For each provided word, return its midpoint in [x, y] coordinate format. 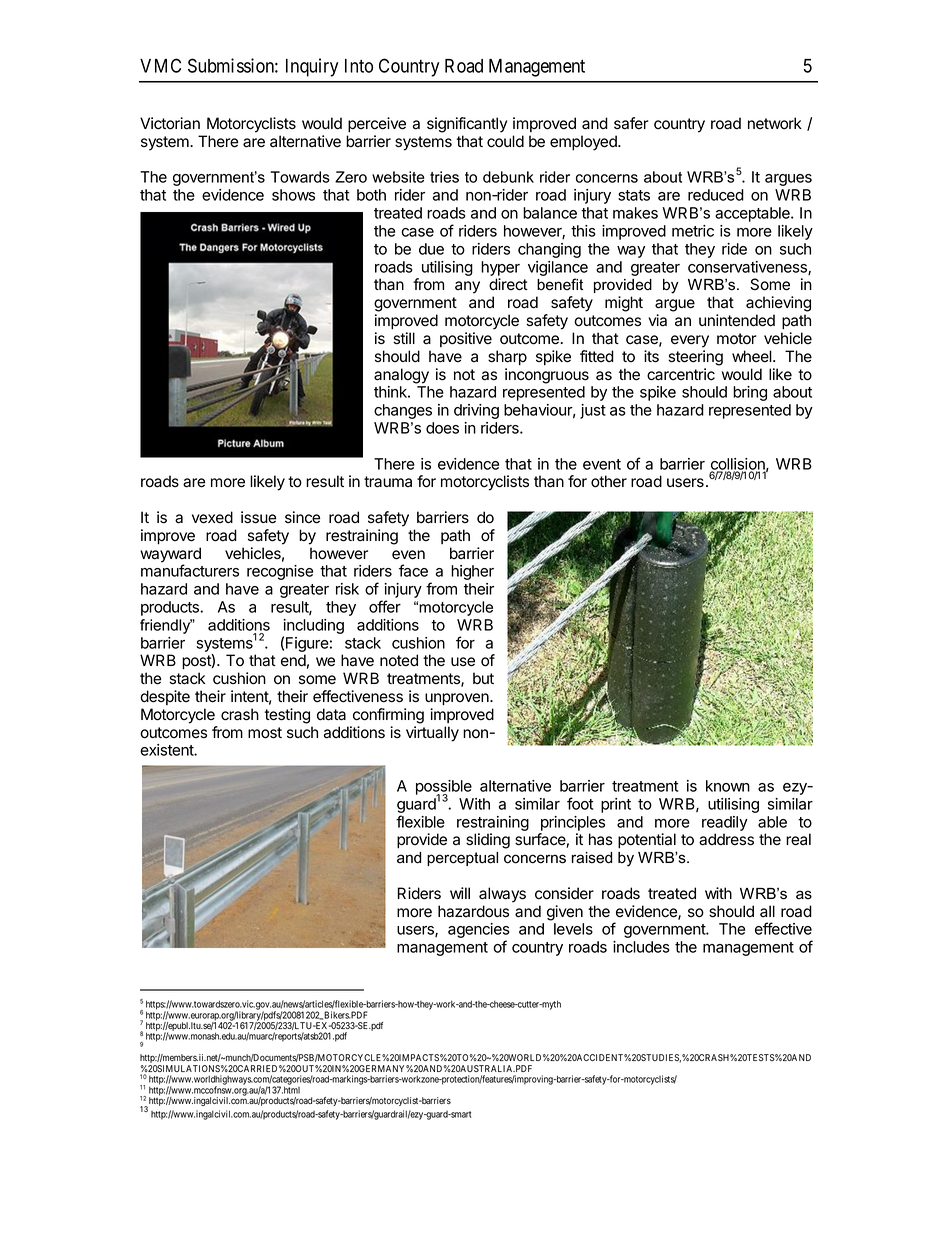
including [313, 626]
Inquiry [312, 67]
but [483, 678]
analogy [401, 376]
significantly [467, 125]
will [460, 893]
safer [631, 123]
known [728, 786]
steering [695, 358]
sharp [507, 358]
